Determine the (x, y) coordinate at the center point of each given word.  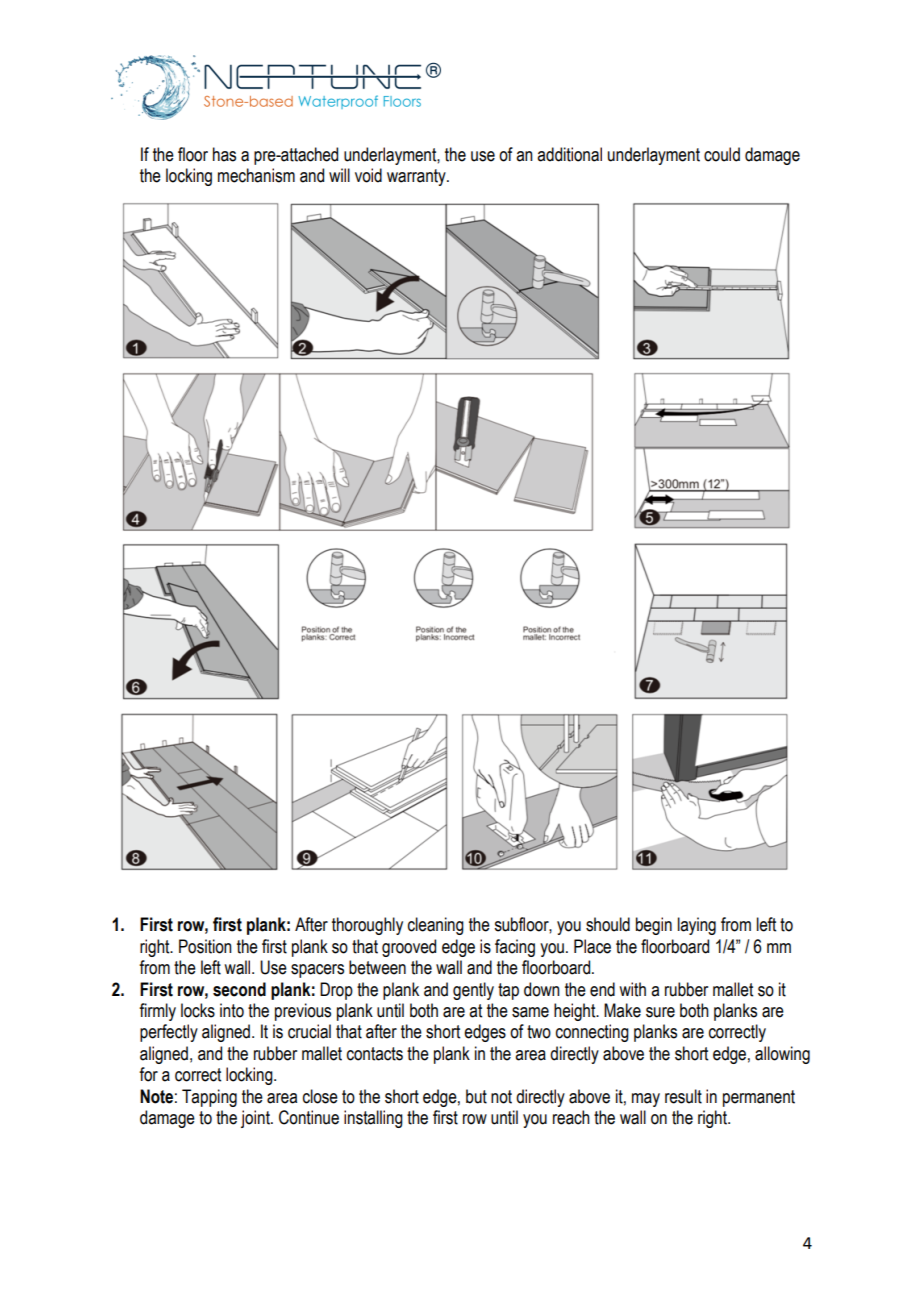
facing (515, 948)
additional (569, 154)
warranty (417, 177)
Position (205, 946)
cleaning (436, 926)
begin (654, 926)
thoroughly (367, 926)
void (368, 175)
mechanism (256, 175)
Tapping (209, 1098)
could (722, 154)
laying (697, 926)
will (339, 175)
